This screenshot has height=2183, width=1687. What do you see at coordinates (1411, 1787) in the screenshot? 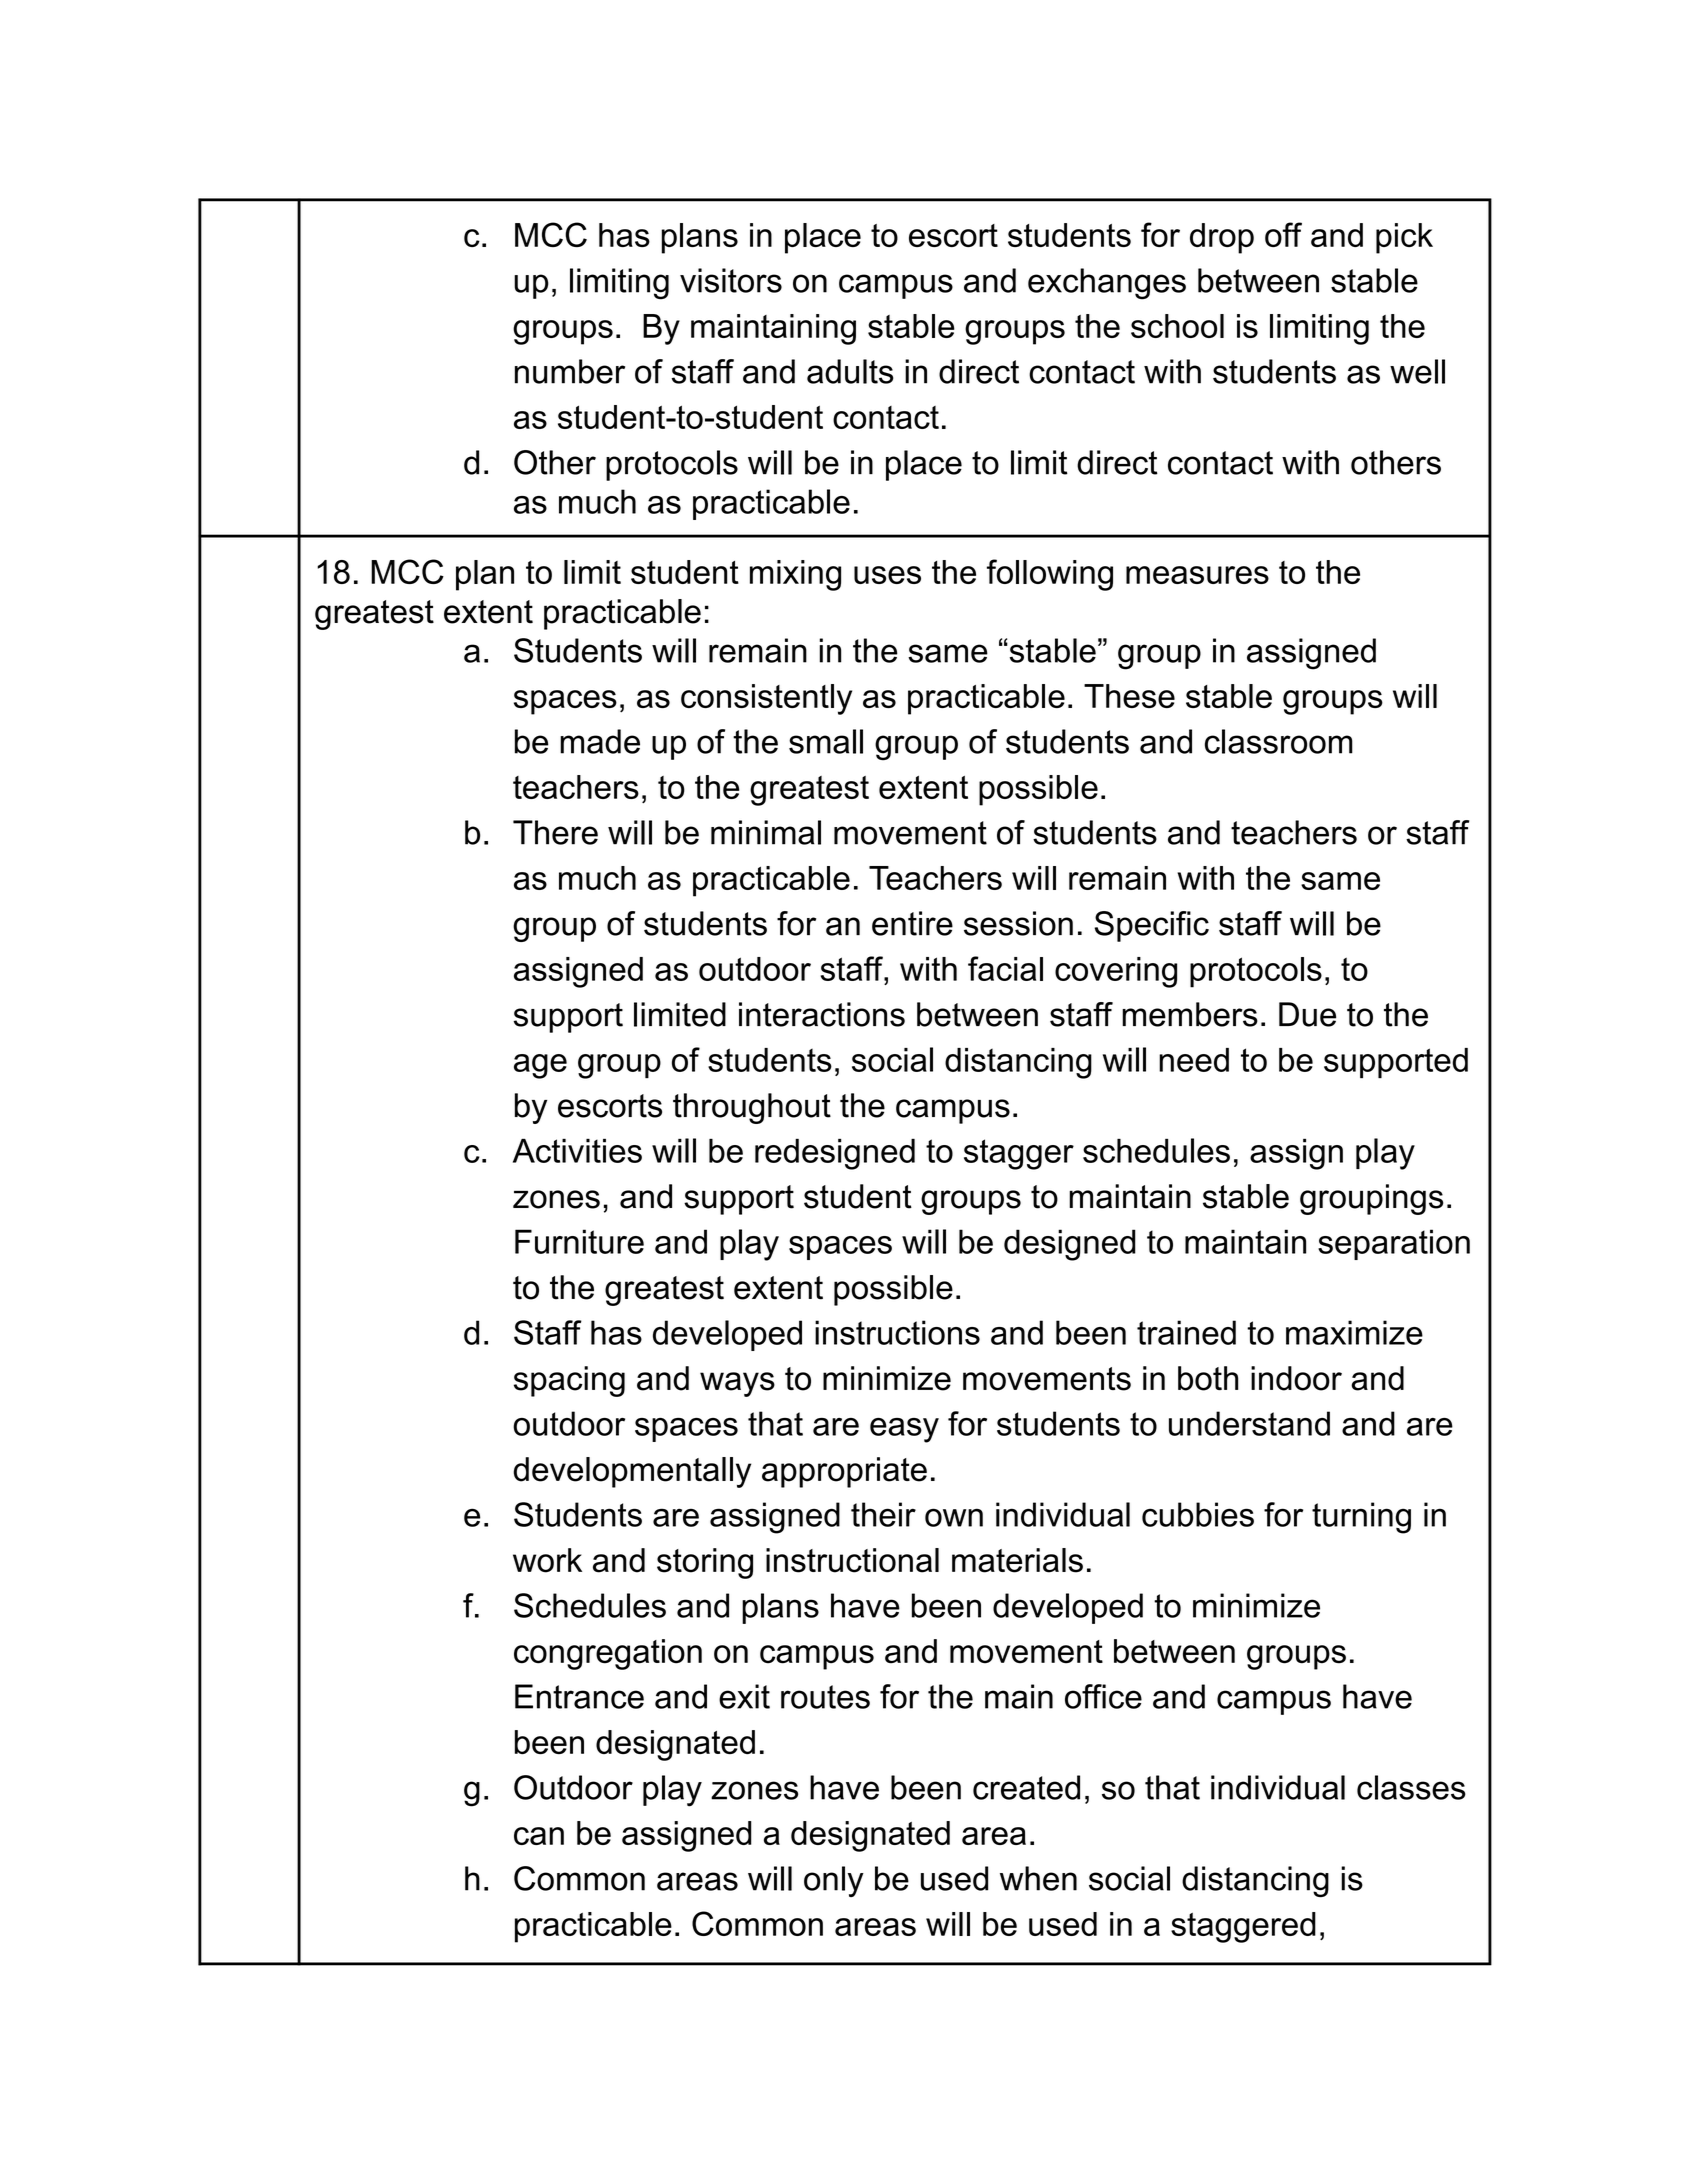
I see `classes` at bounding box center [1411, 1787].
